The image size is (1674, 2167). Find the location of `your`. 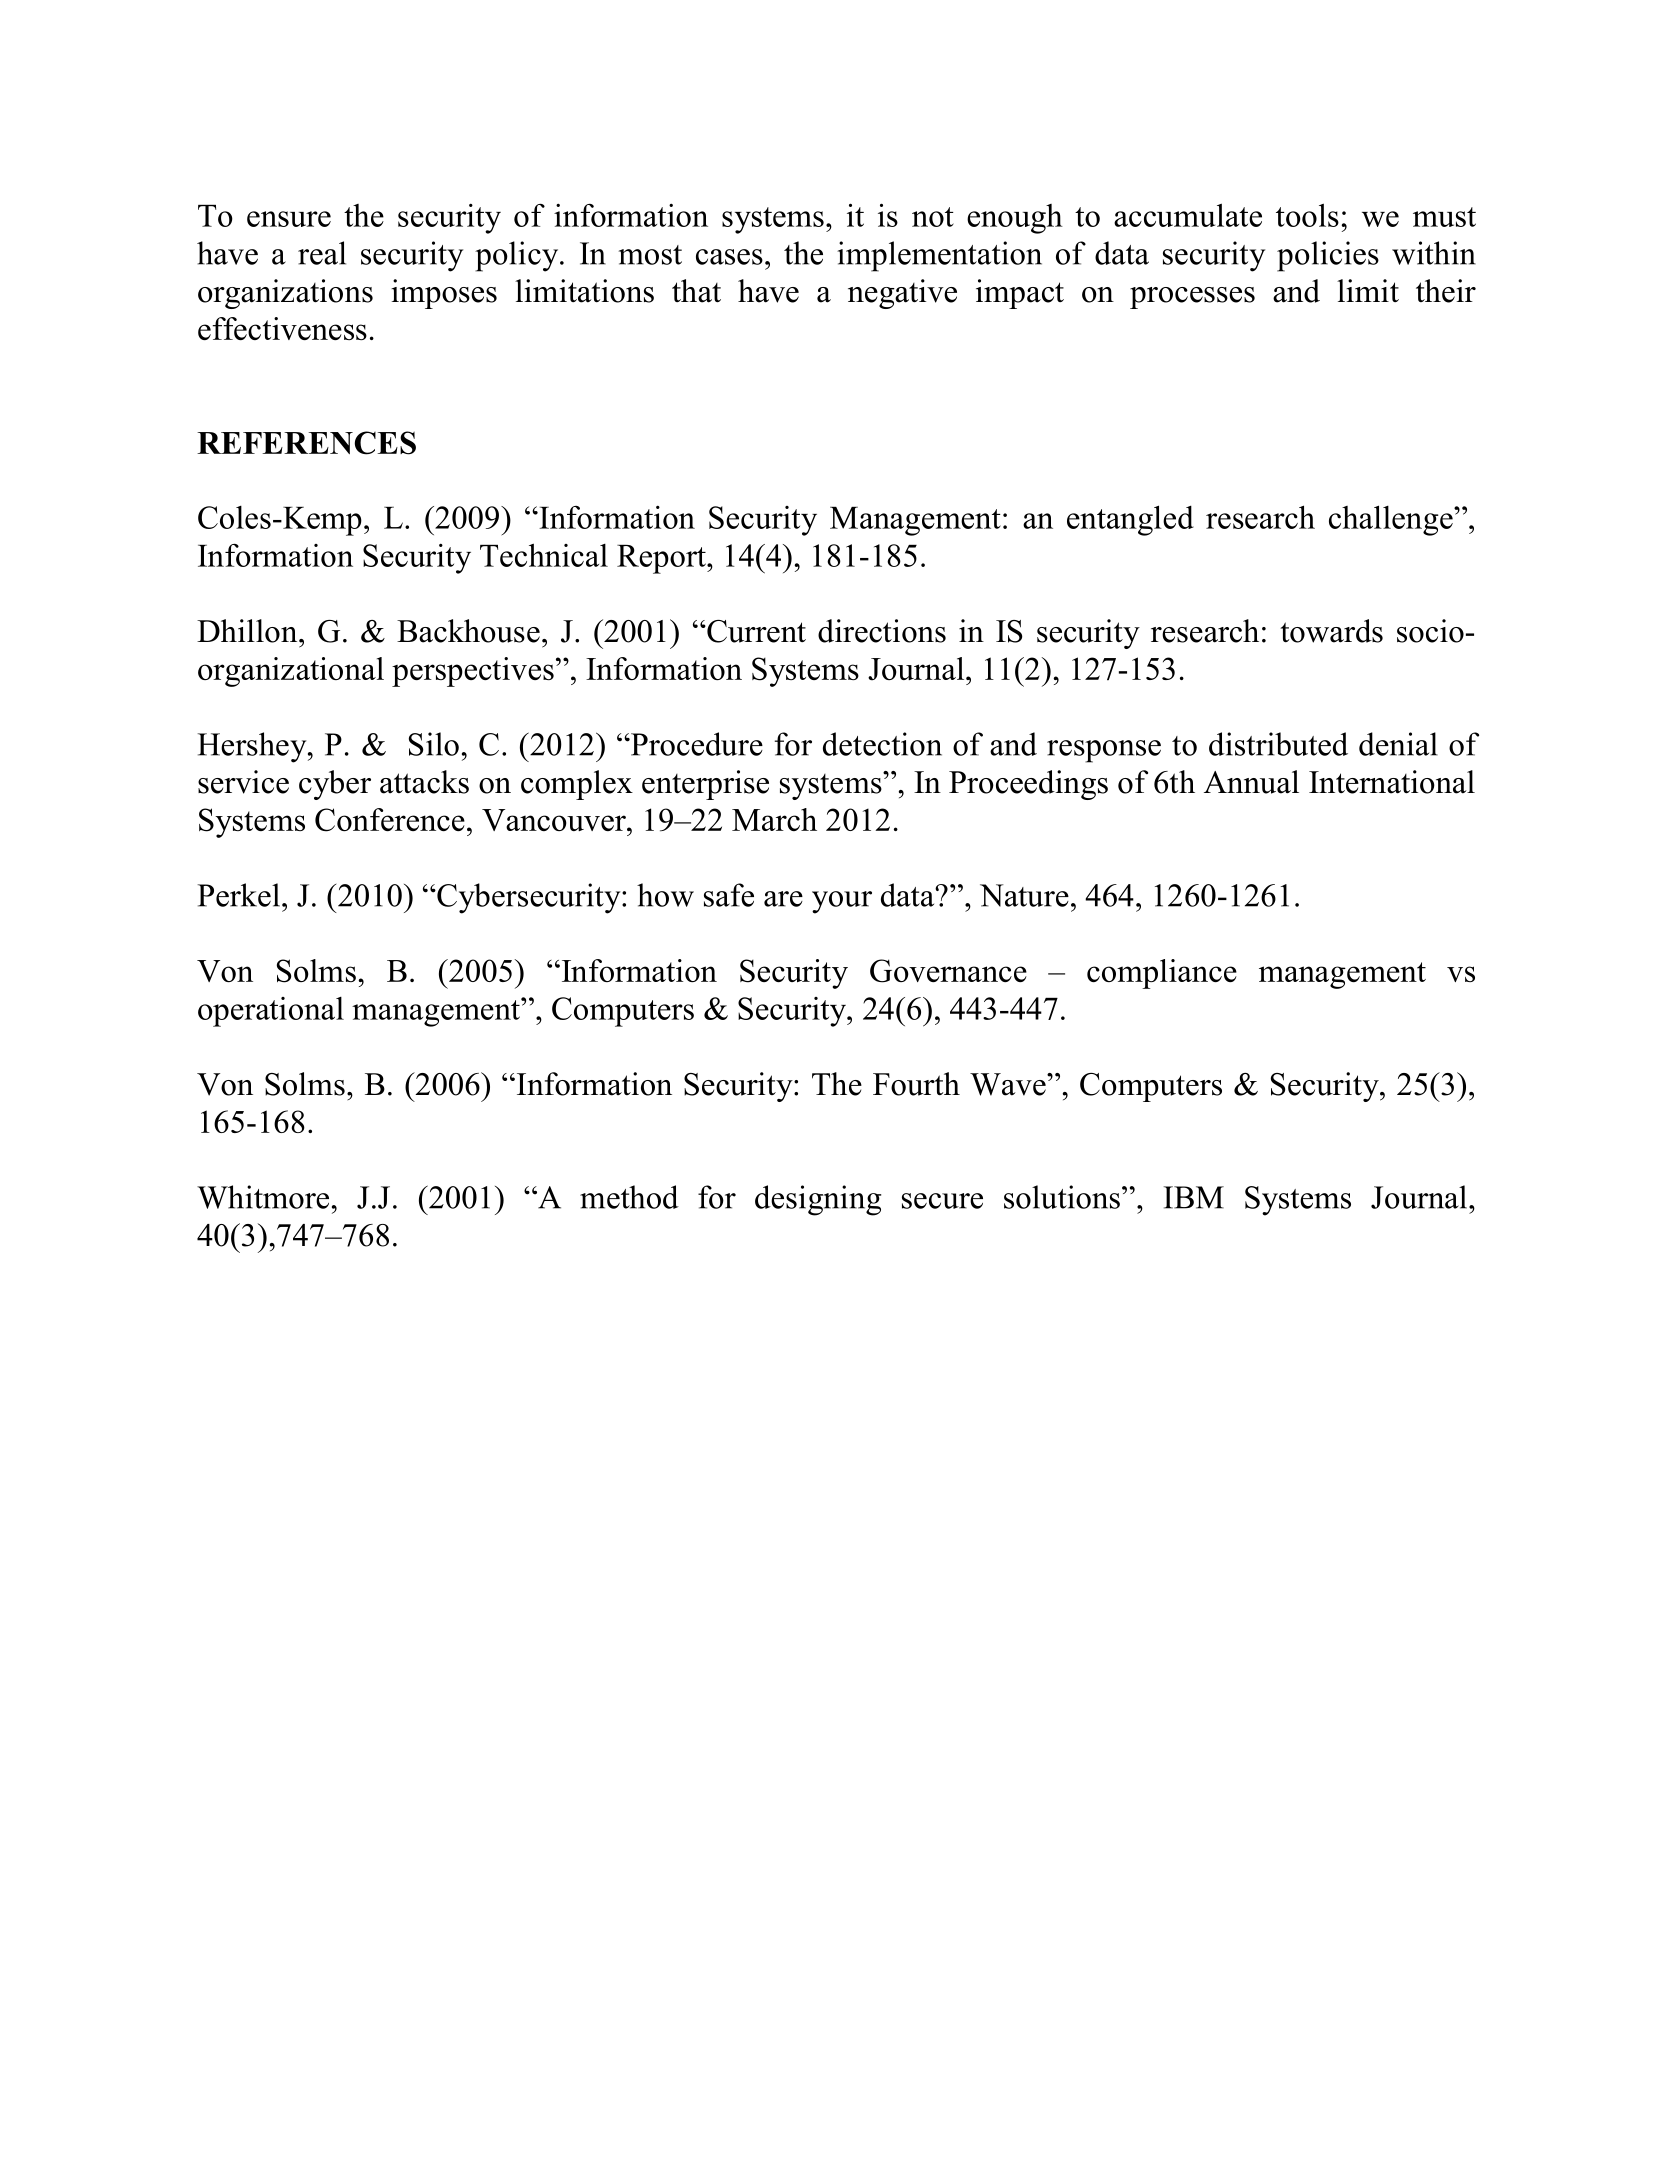

your is located at coordinates (842, 902).
